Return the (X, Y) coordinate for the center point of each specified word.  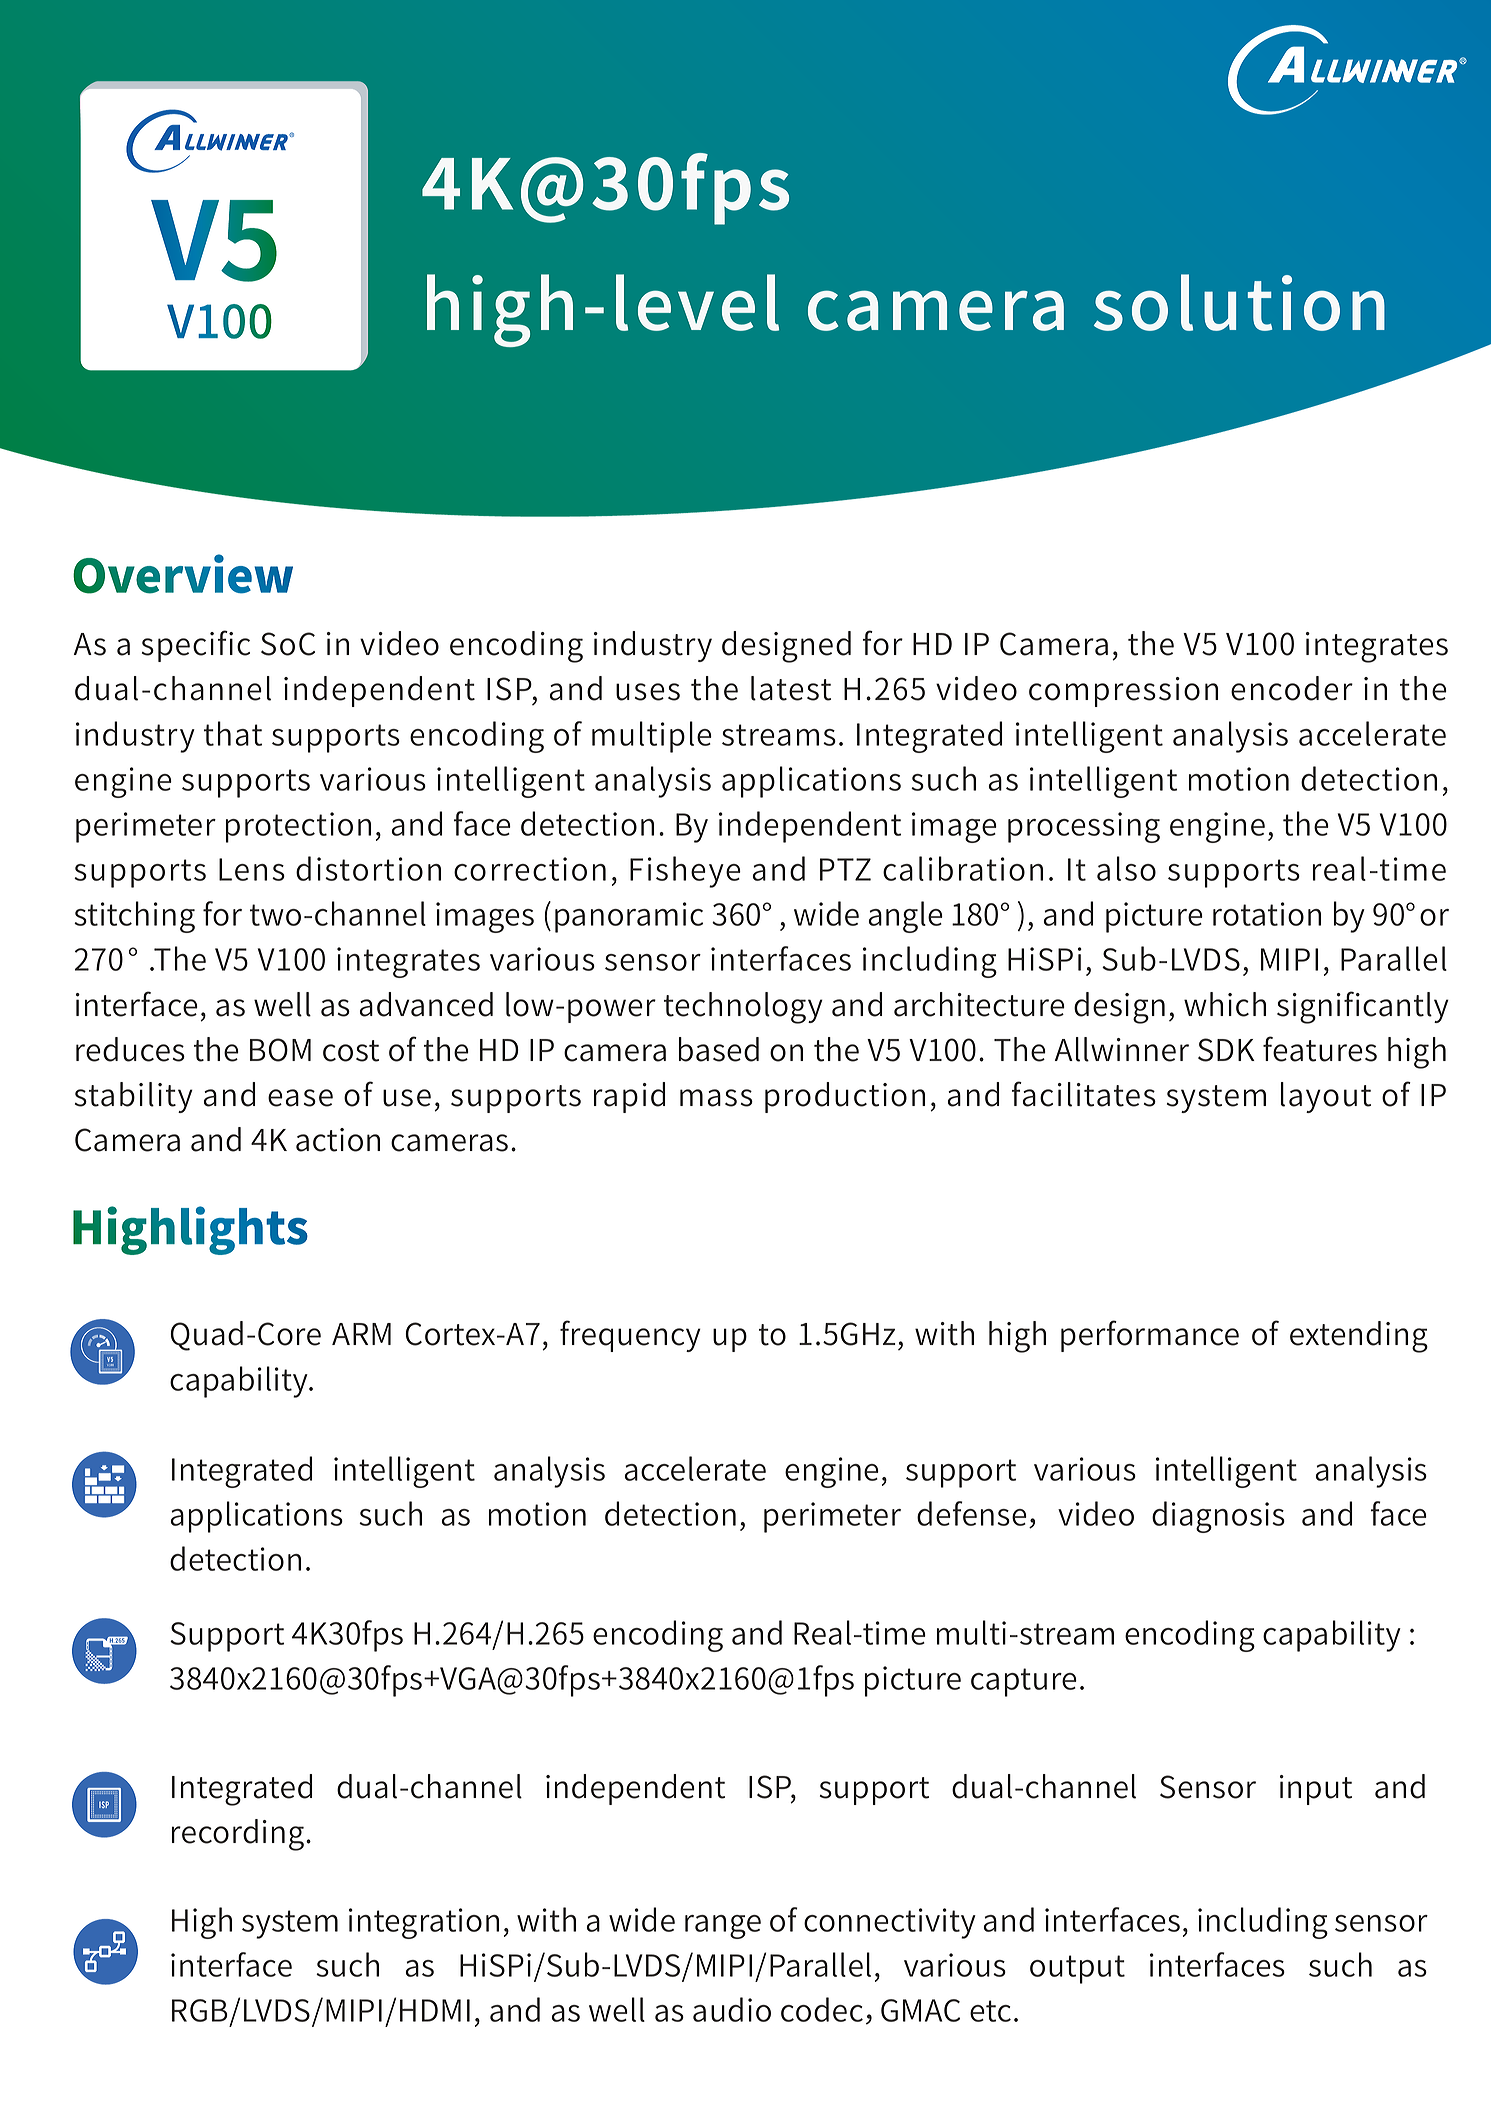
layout (1326, 1097)
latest (791, 688)
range (723, 1927)
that (233, 733)
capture (1024, 1682)
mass (716, 1098)
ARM (361, 1334)
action (338, 1140)
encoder (1292, 688)
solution (1239, 302)
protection (298, 827)
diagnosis (1218, 1517)
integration (424, 1923)
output (1077, 1969)
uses (648, 692)
